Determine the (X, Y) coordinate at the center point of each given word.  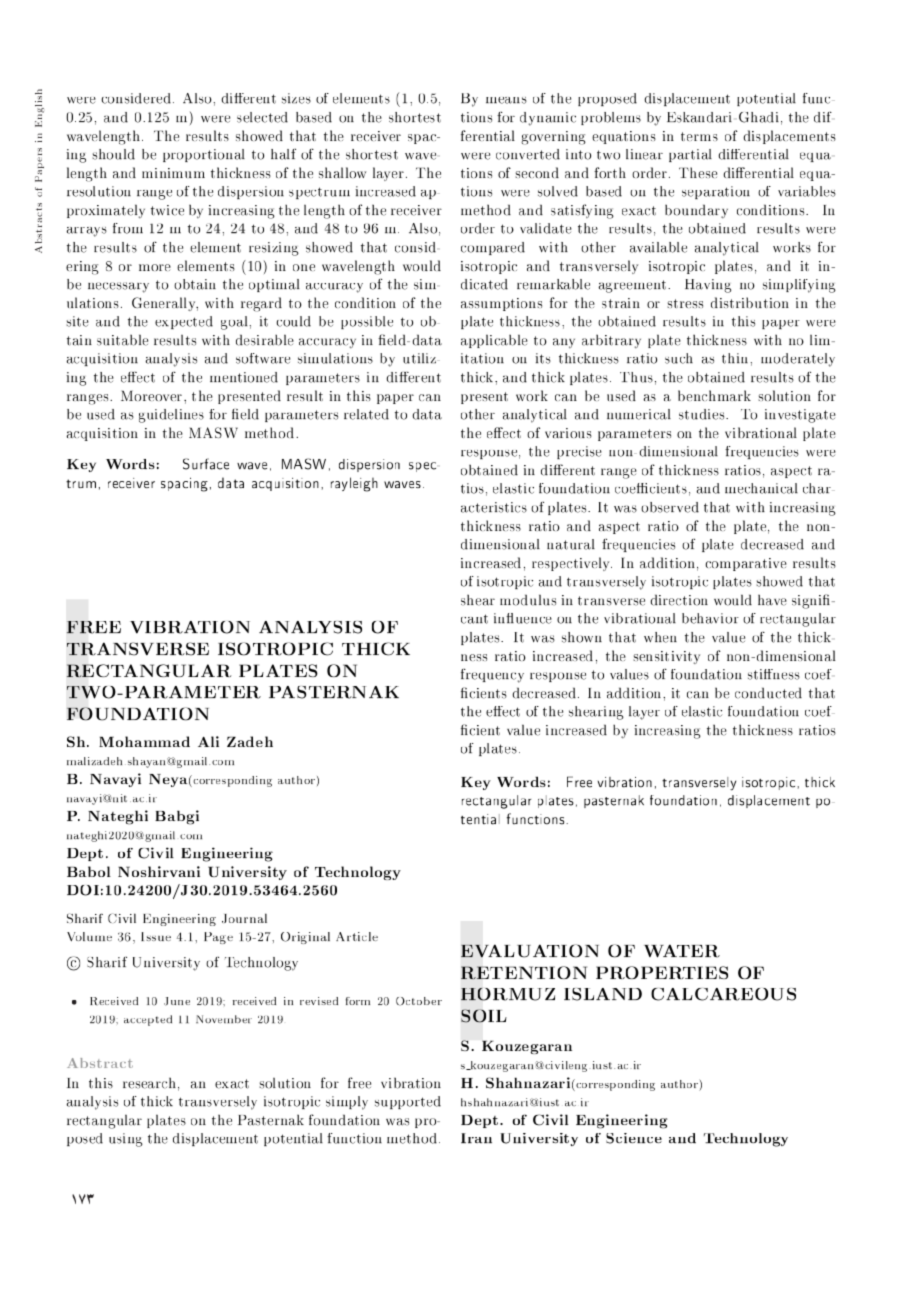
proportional (204, 155)
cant (474, 619)
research (149, 1083)
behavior (710, 618)
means (506, 100)
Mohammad (144, 741)
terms (699, 136)
